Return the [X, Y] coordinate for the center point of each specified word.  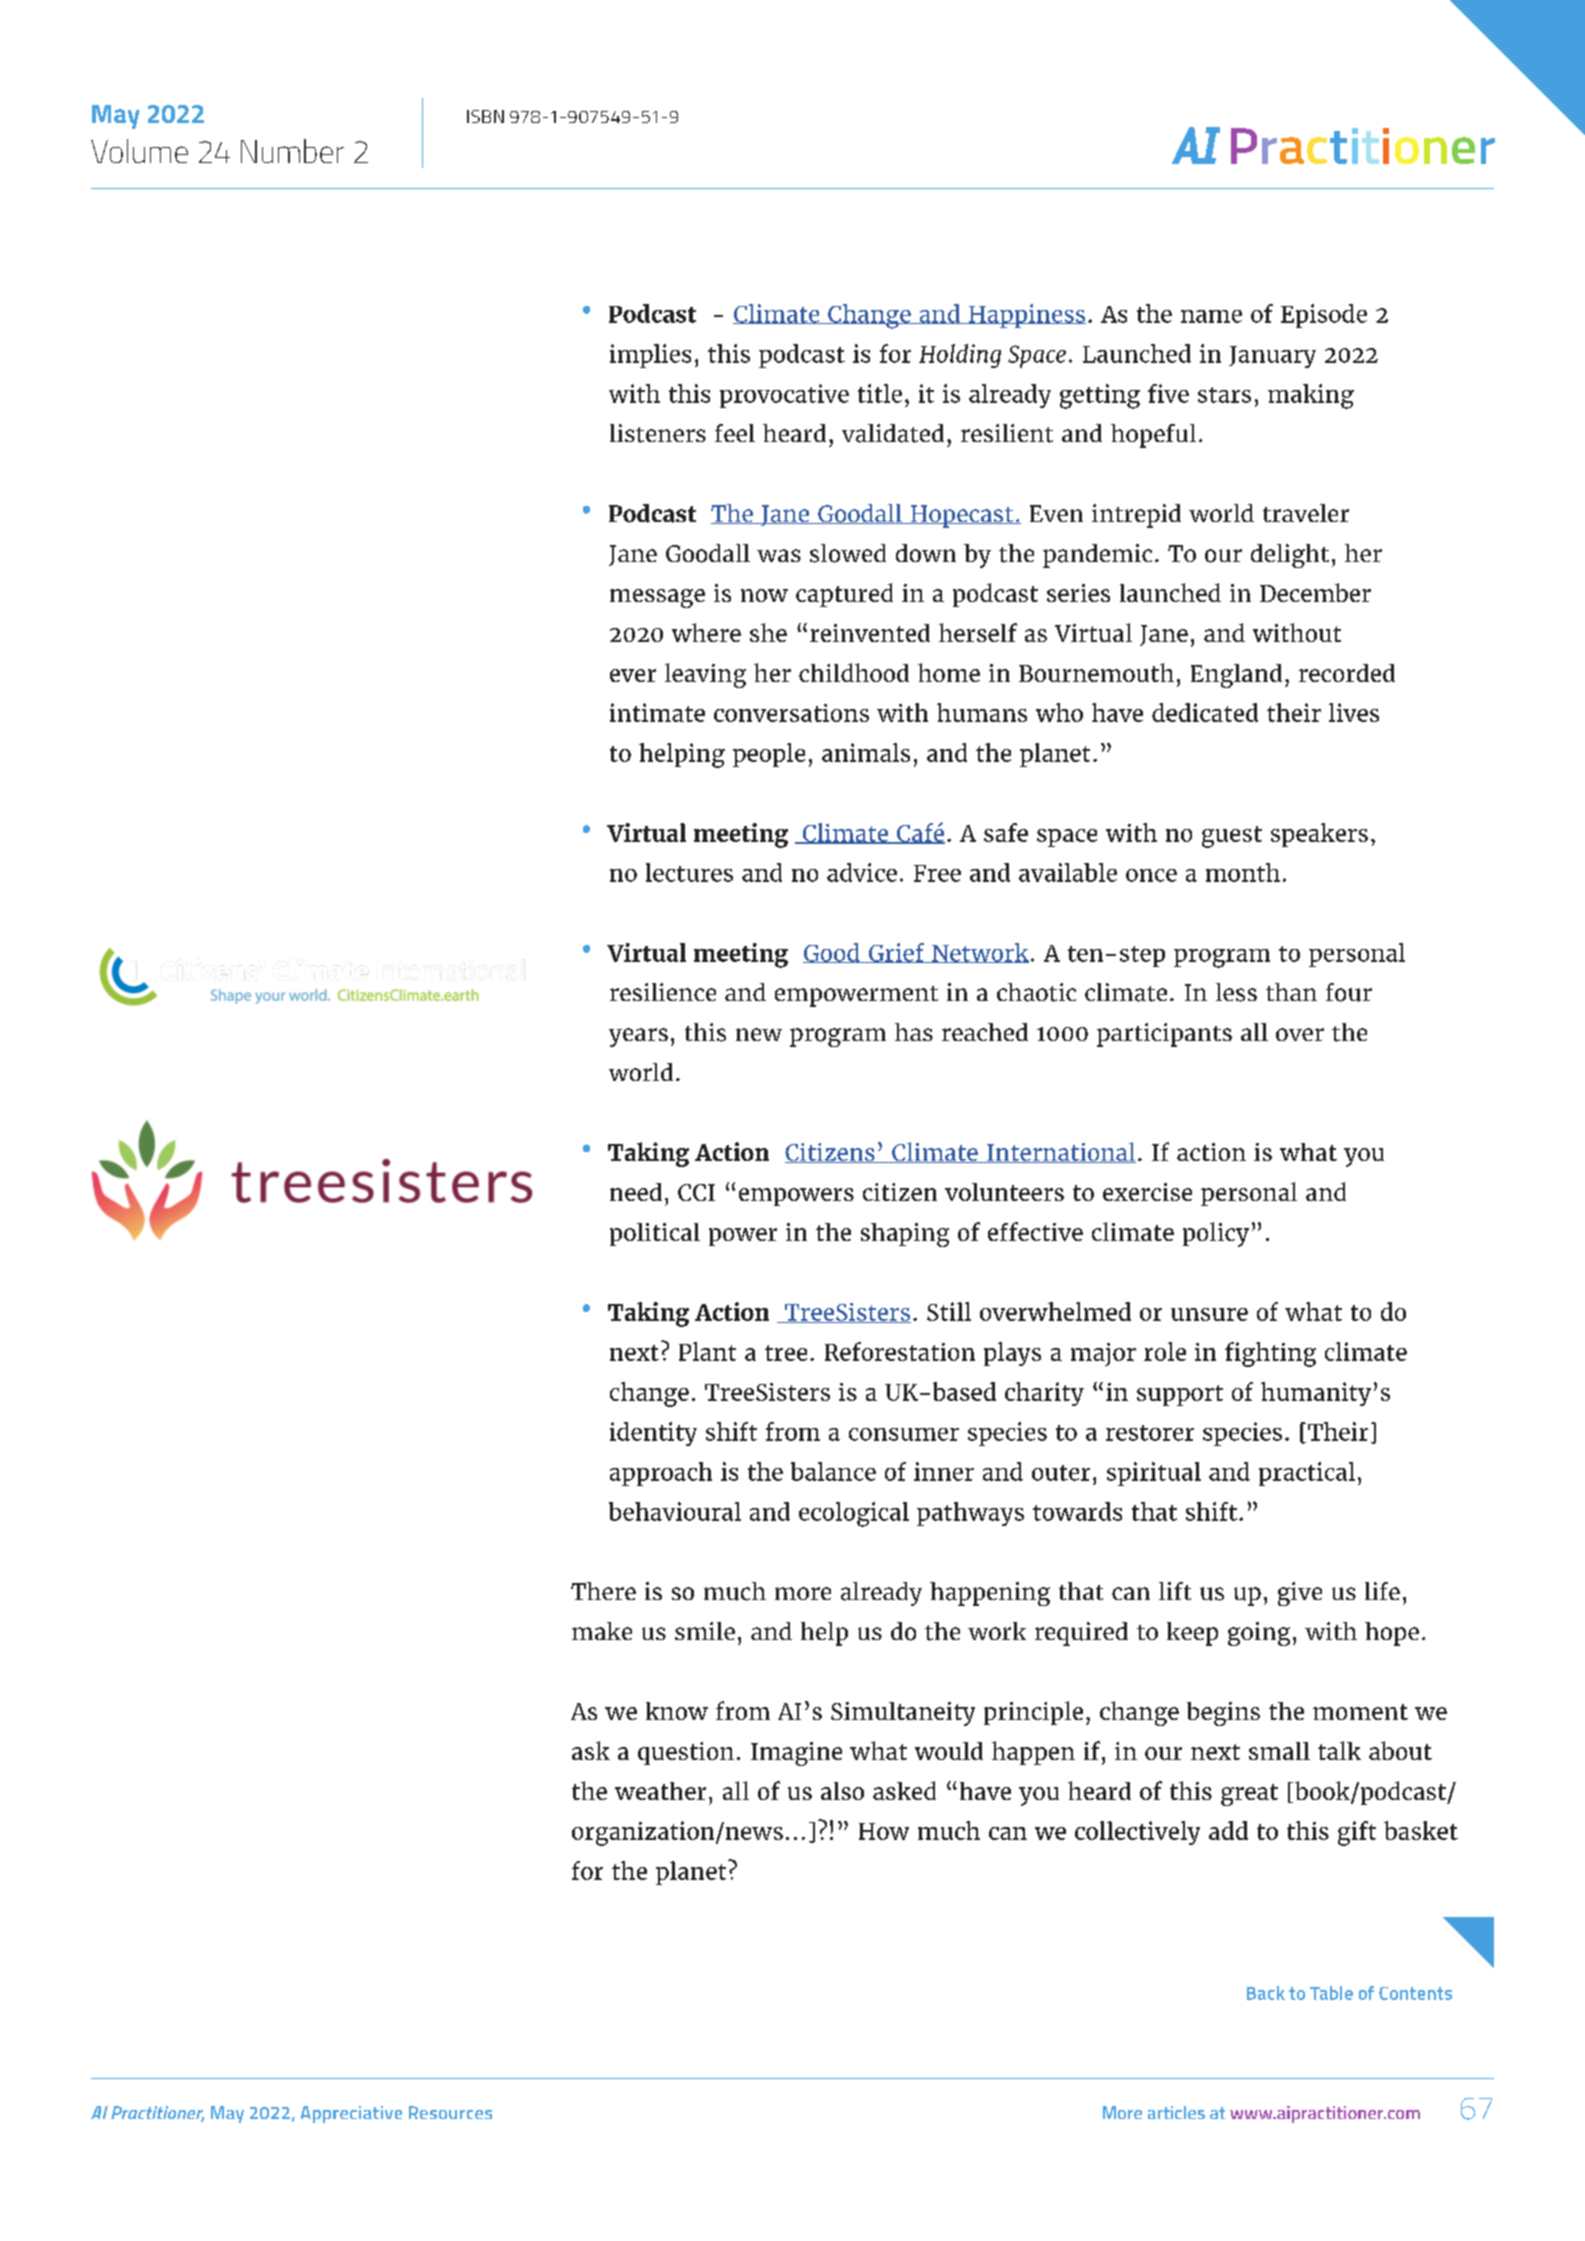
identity [653, 1434]
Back [1266, 1993]
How [884, 1831]
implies [650, 356]
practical [1307, 1474]
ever [633, 675]
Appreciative [351, 2114]
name [1211, 316]
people [769, 755]
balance [833, 1471]
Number [292, 151]
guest [1232, 837]
